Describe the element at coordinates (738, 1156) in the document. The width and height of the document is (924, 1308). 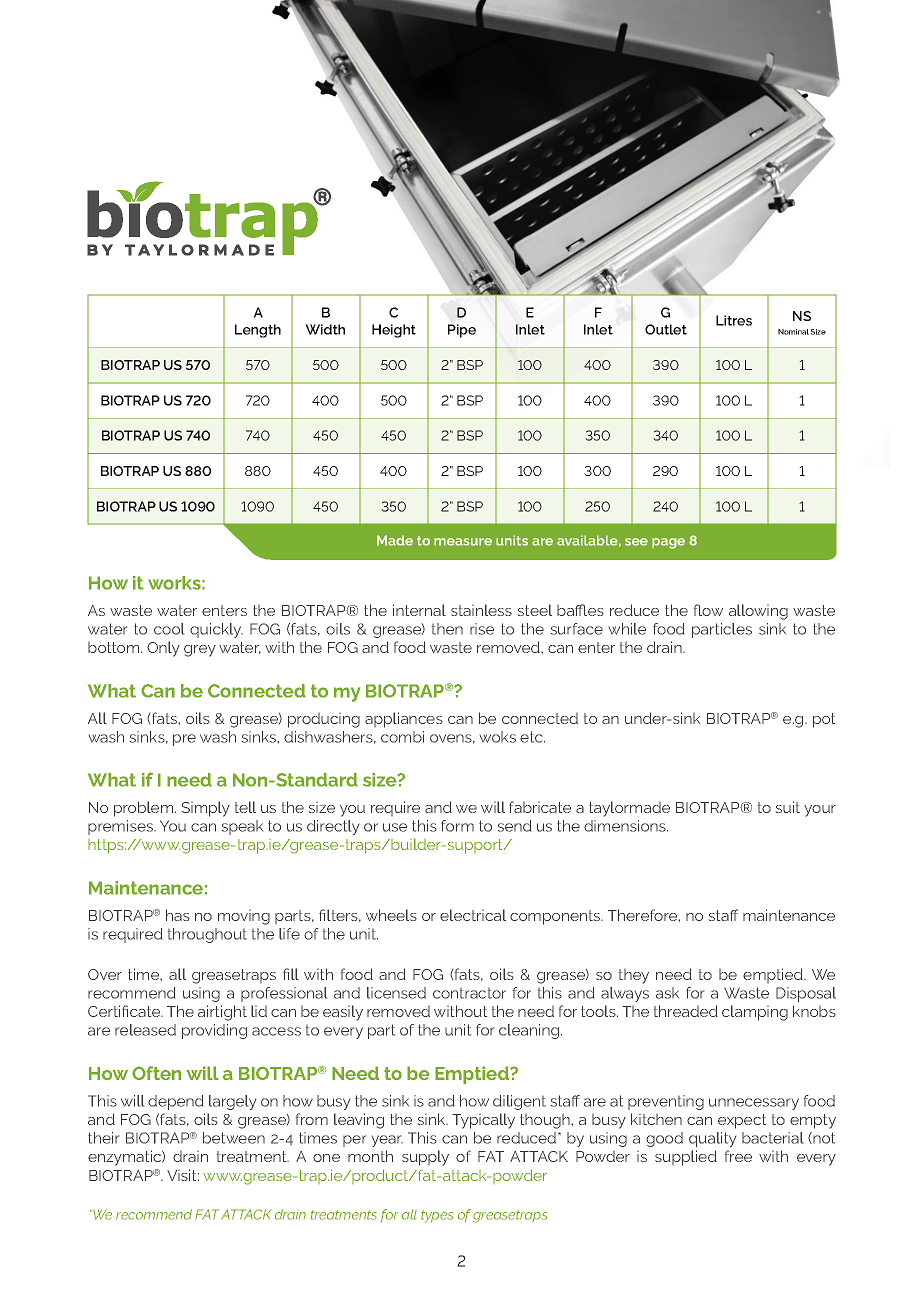
I see `free` at that location.
